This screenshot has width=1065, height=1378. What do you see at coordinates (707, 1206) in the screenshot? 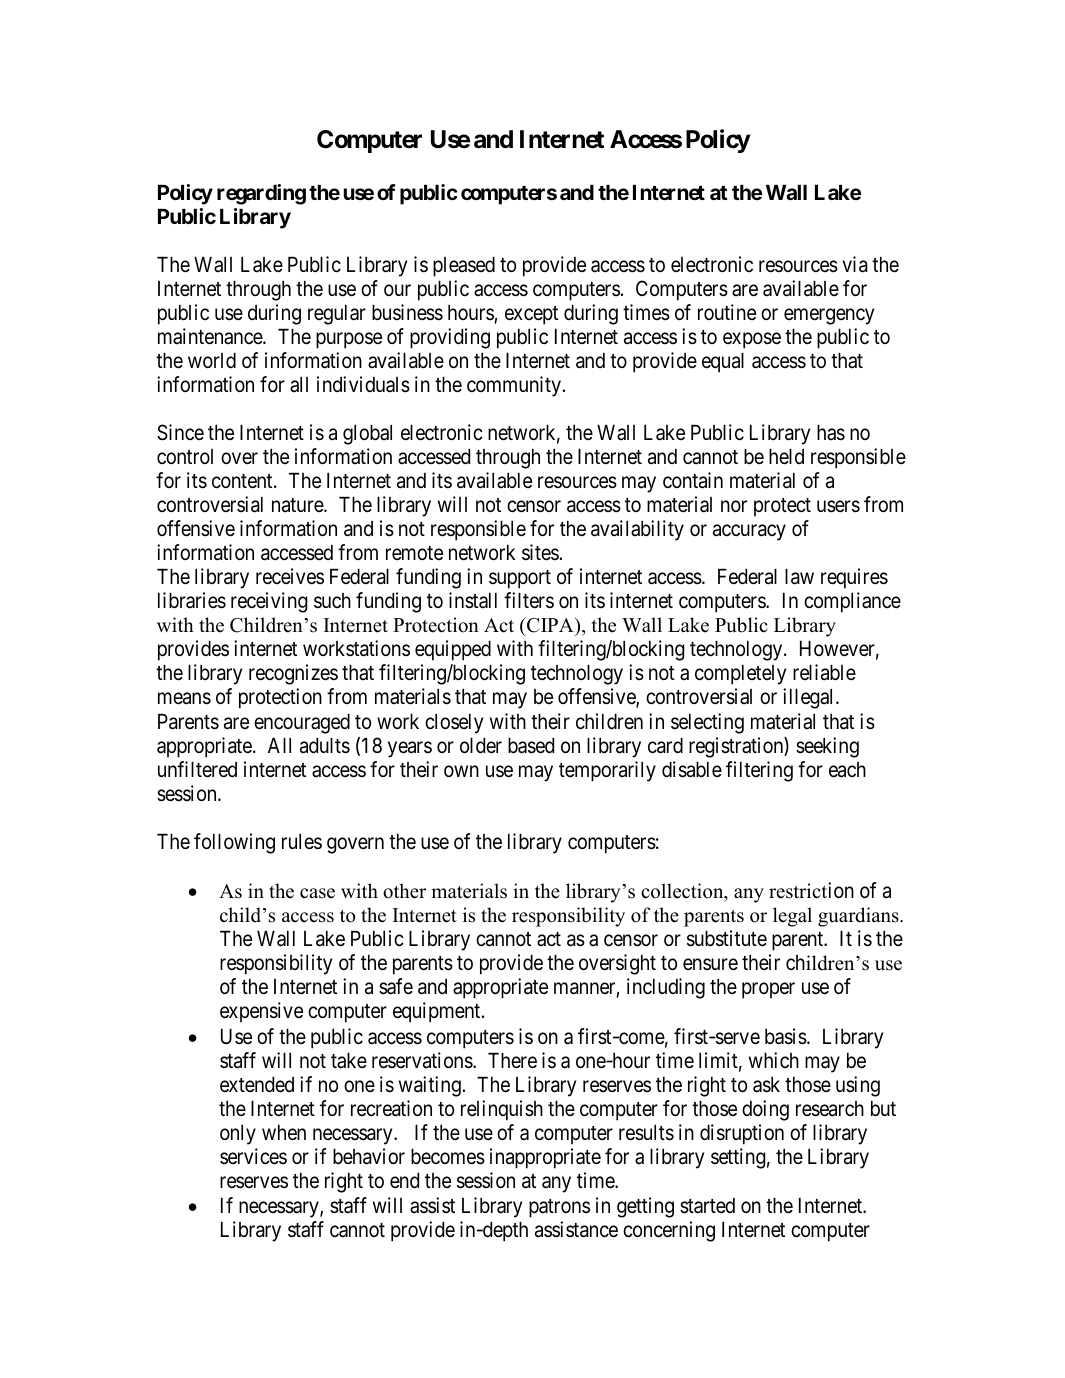
I see `started` at bounding box center [707, 1206].
